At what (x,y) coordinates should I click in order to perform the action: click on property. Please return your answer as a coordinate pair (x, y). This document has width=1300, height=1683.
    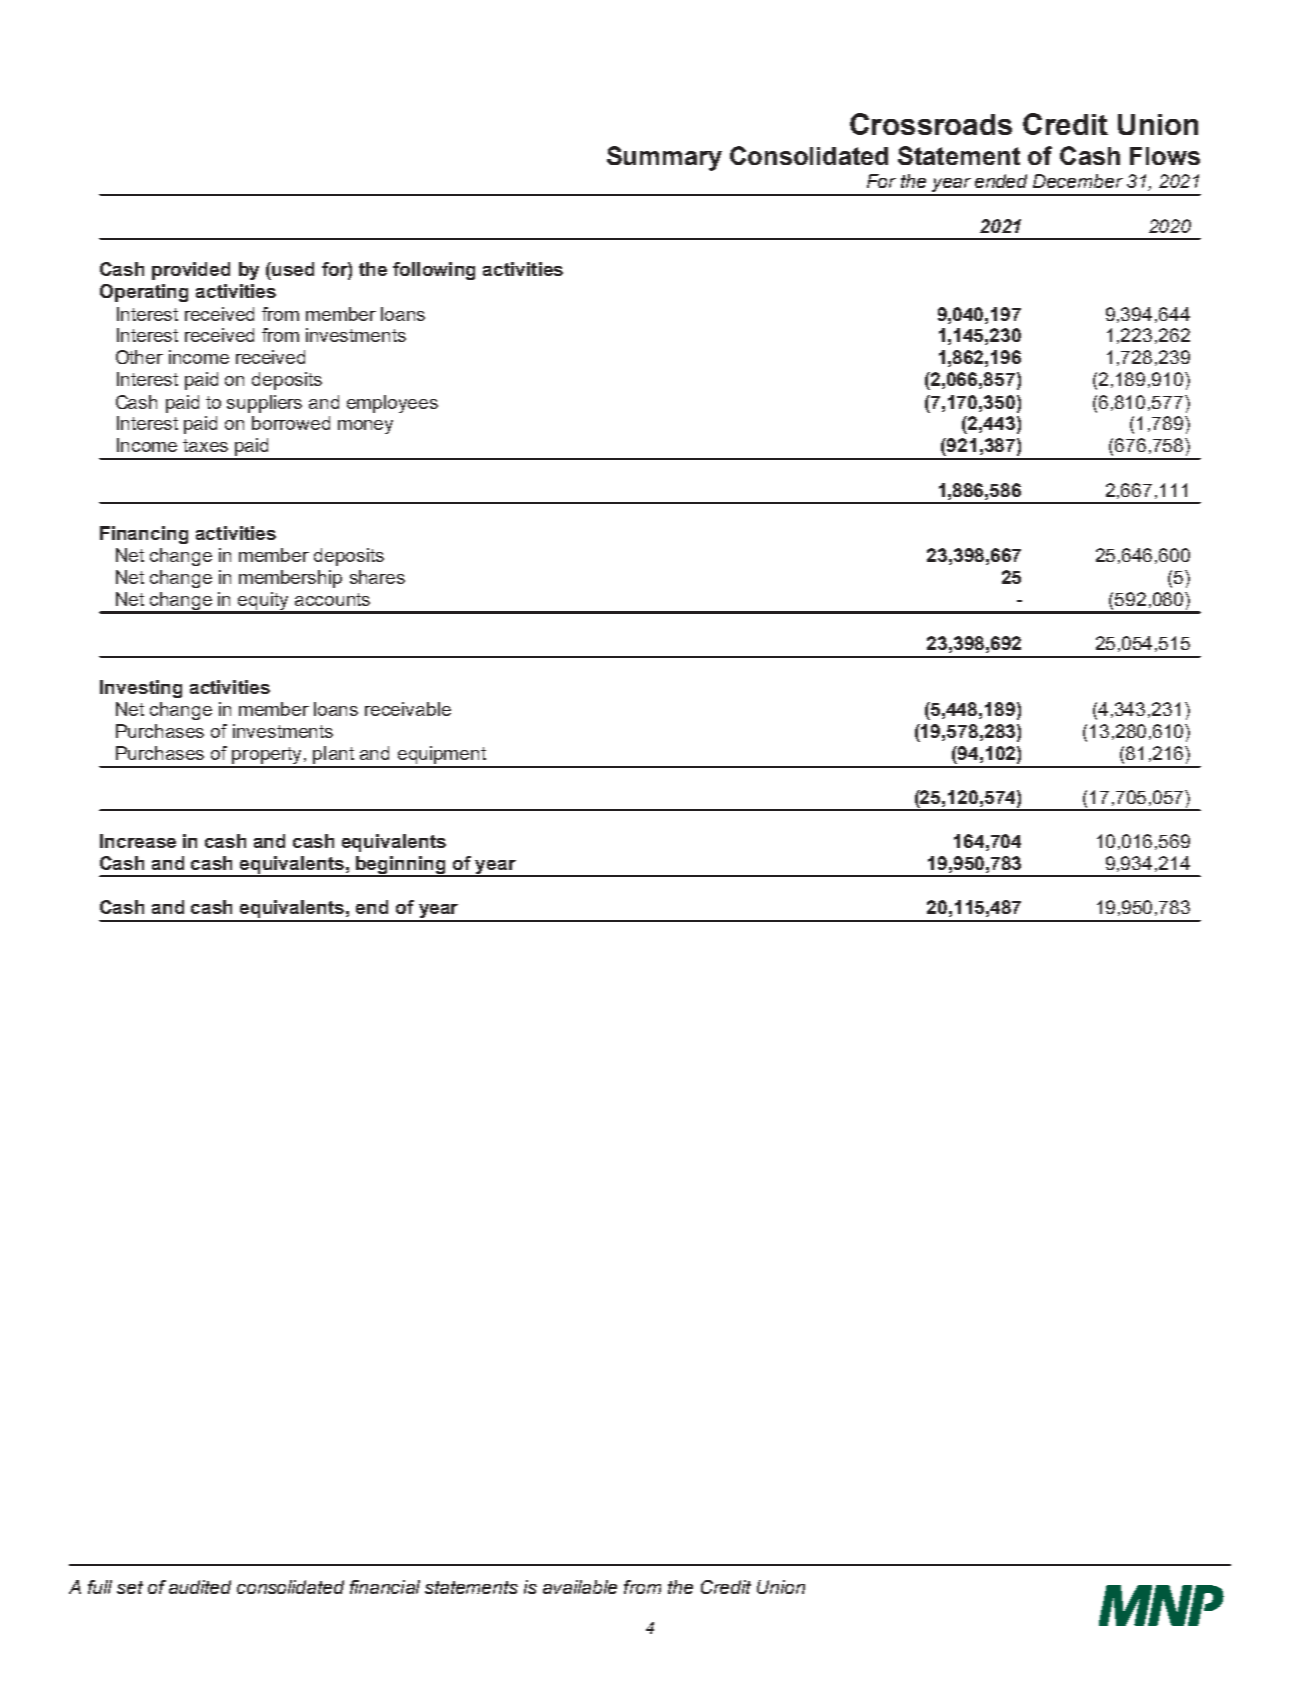
    Looking at the image, I should click on (267, 757).
